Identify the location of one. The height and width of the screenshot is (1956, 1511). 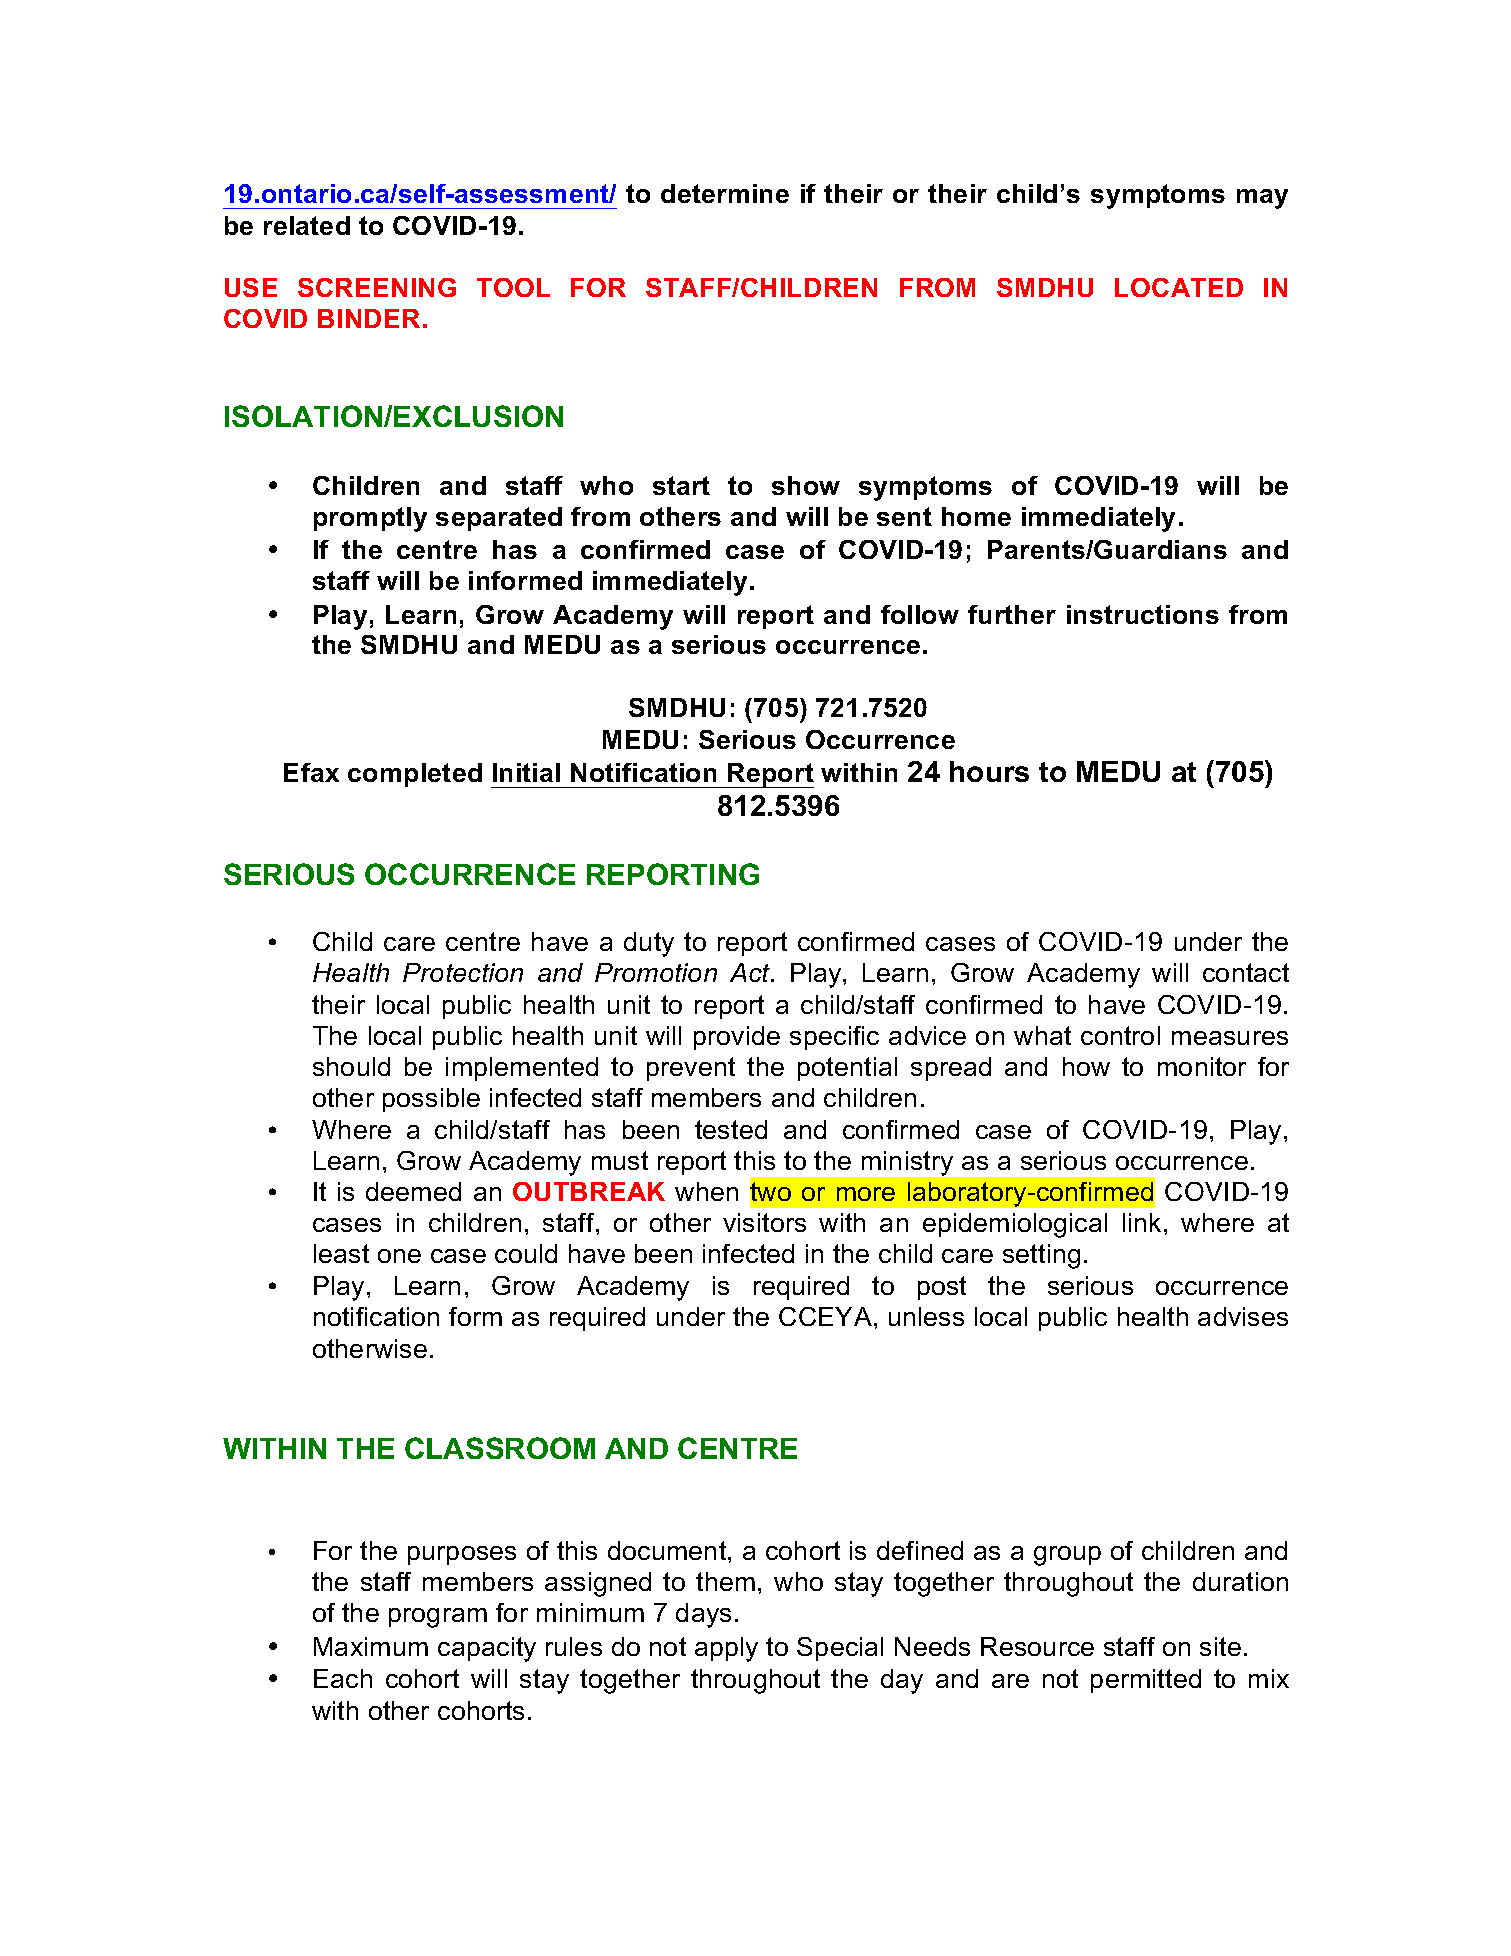
(399, 1256).
